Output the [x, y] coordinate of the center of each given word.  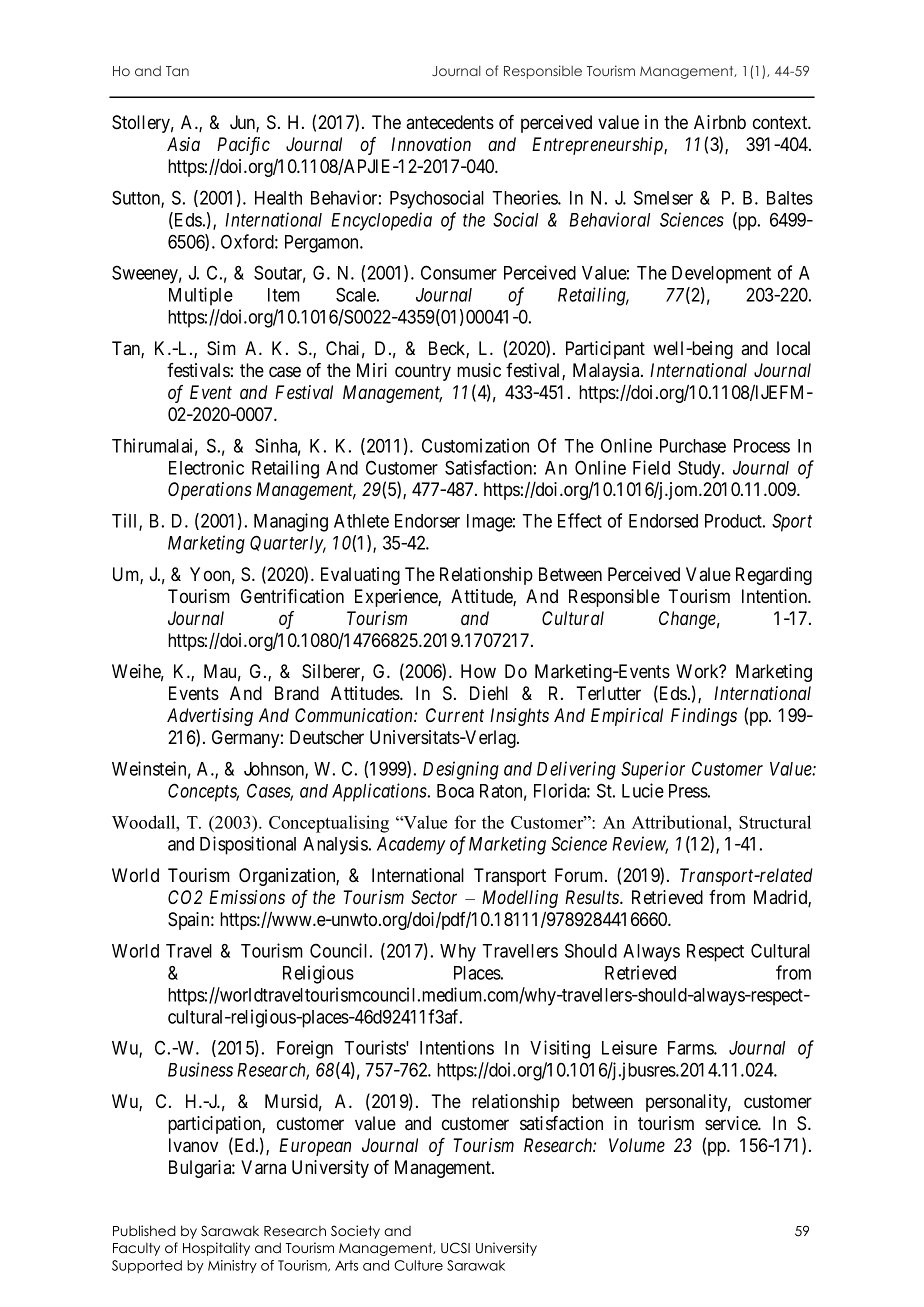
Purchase [693, 446]
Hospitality [216, 1249]
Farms [691, 1048]
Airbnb [720, 122]
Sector [434, 897]
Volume [637, 1145]
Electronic [206, 467]
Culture [418, 1265]
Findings [704, 717]
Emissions [247, 897]
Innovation [431, 144]
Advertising [210, 717]
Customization [475, 445]
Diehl [489, 693]
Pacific [243, 146]
